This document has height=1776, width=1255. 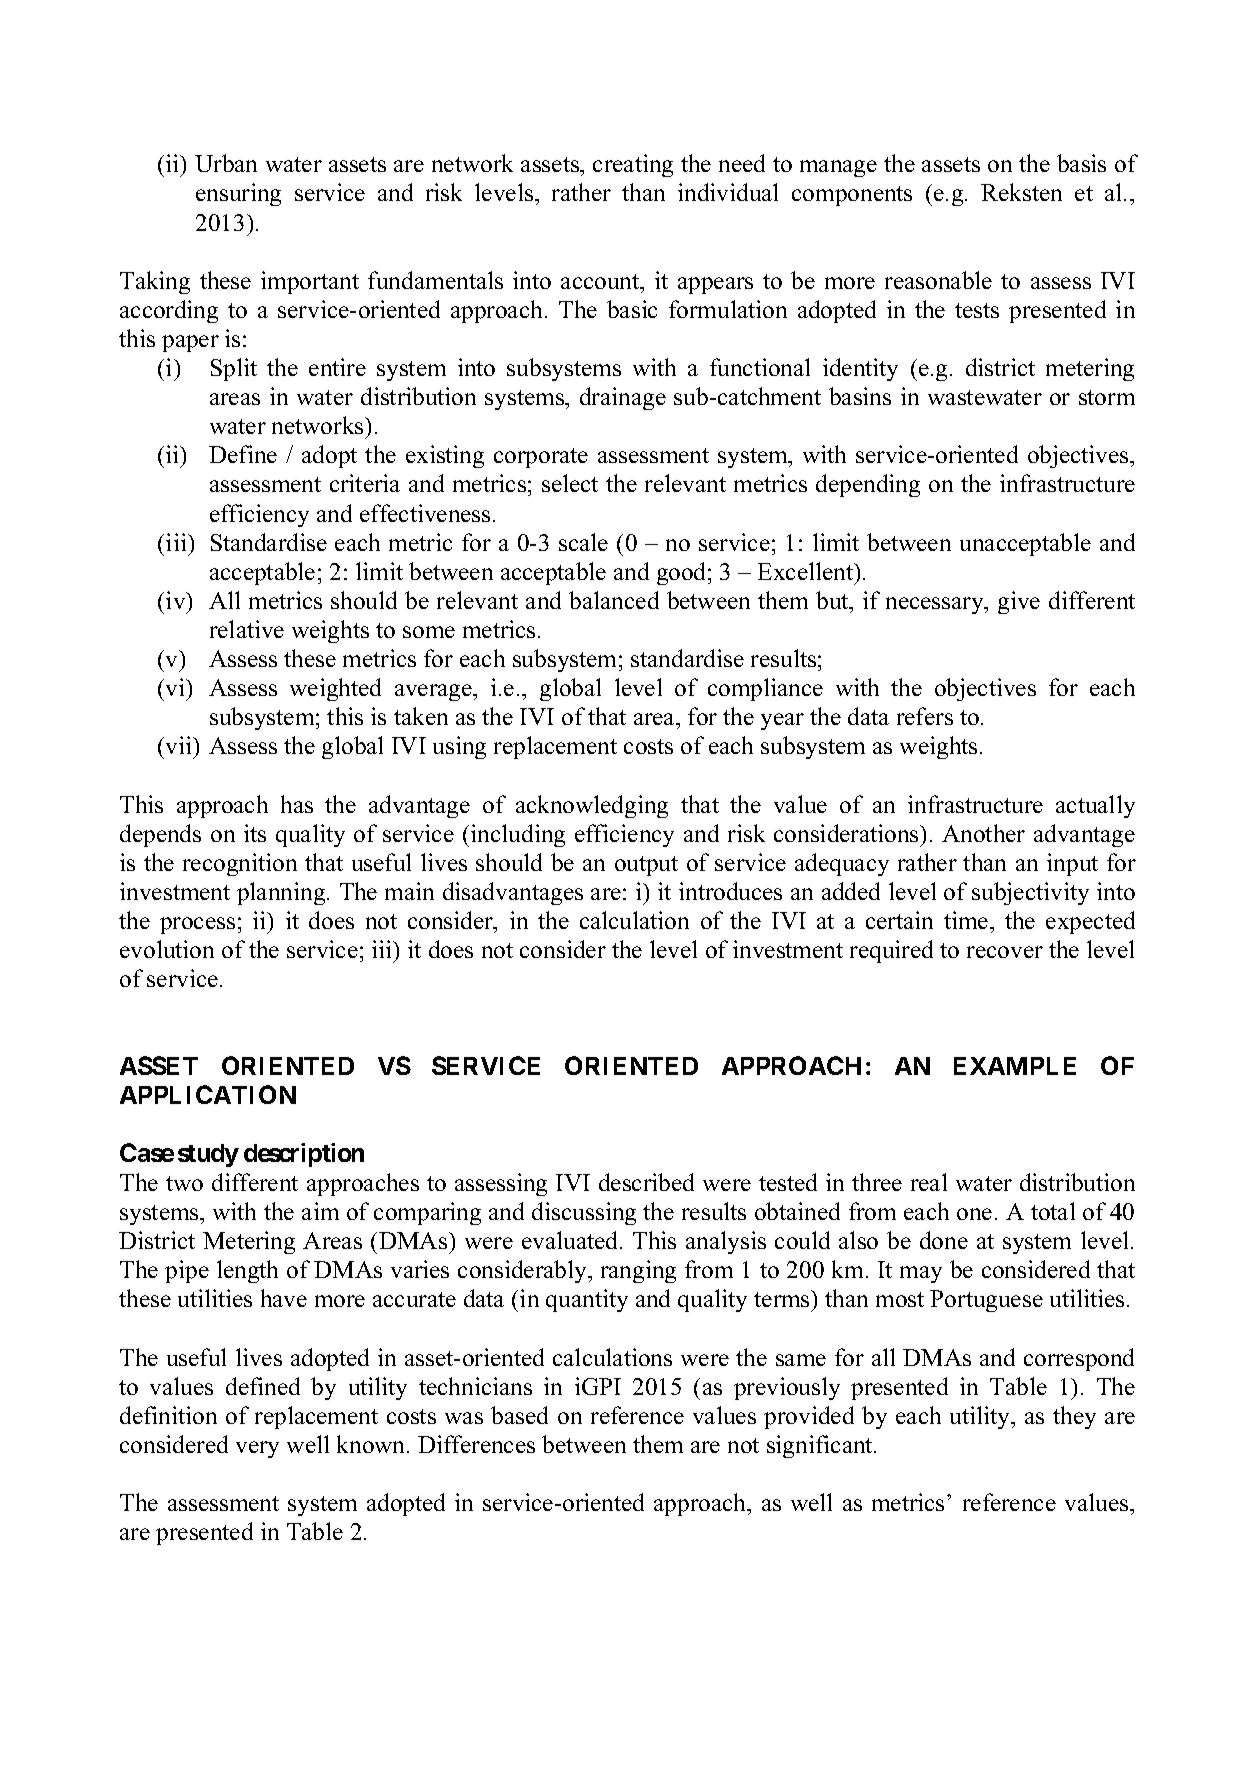 I want to click on balanced, so click(x=614, y=600).
